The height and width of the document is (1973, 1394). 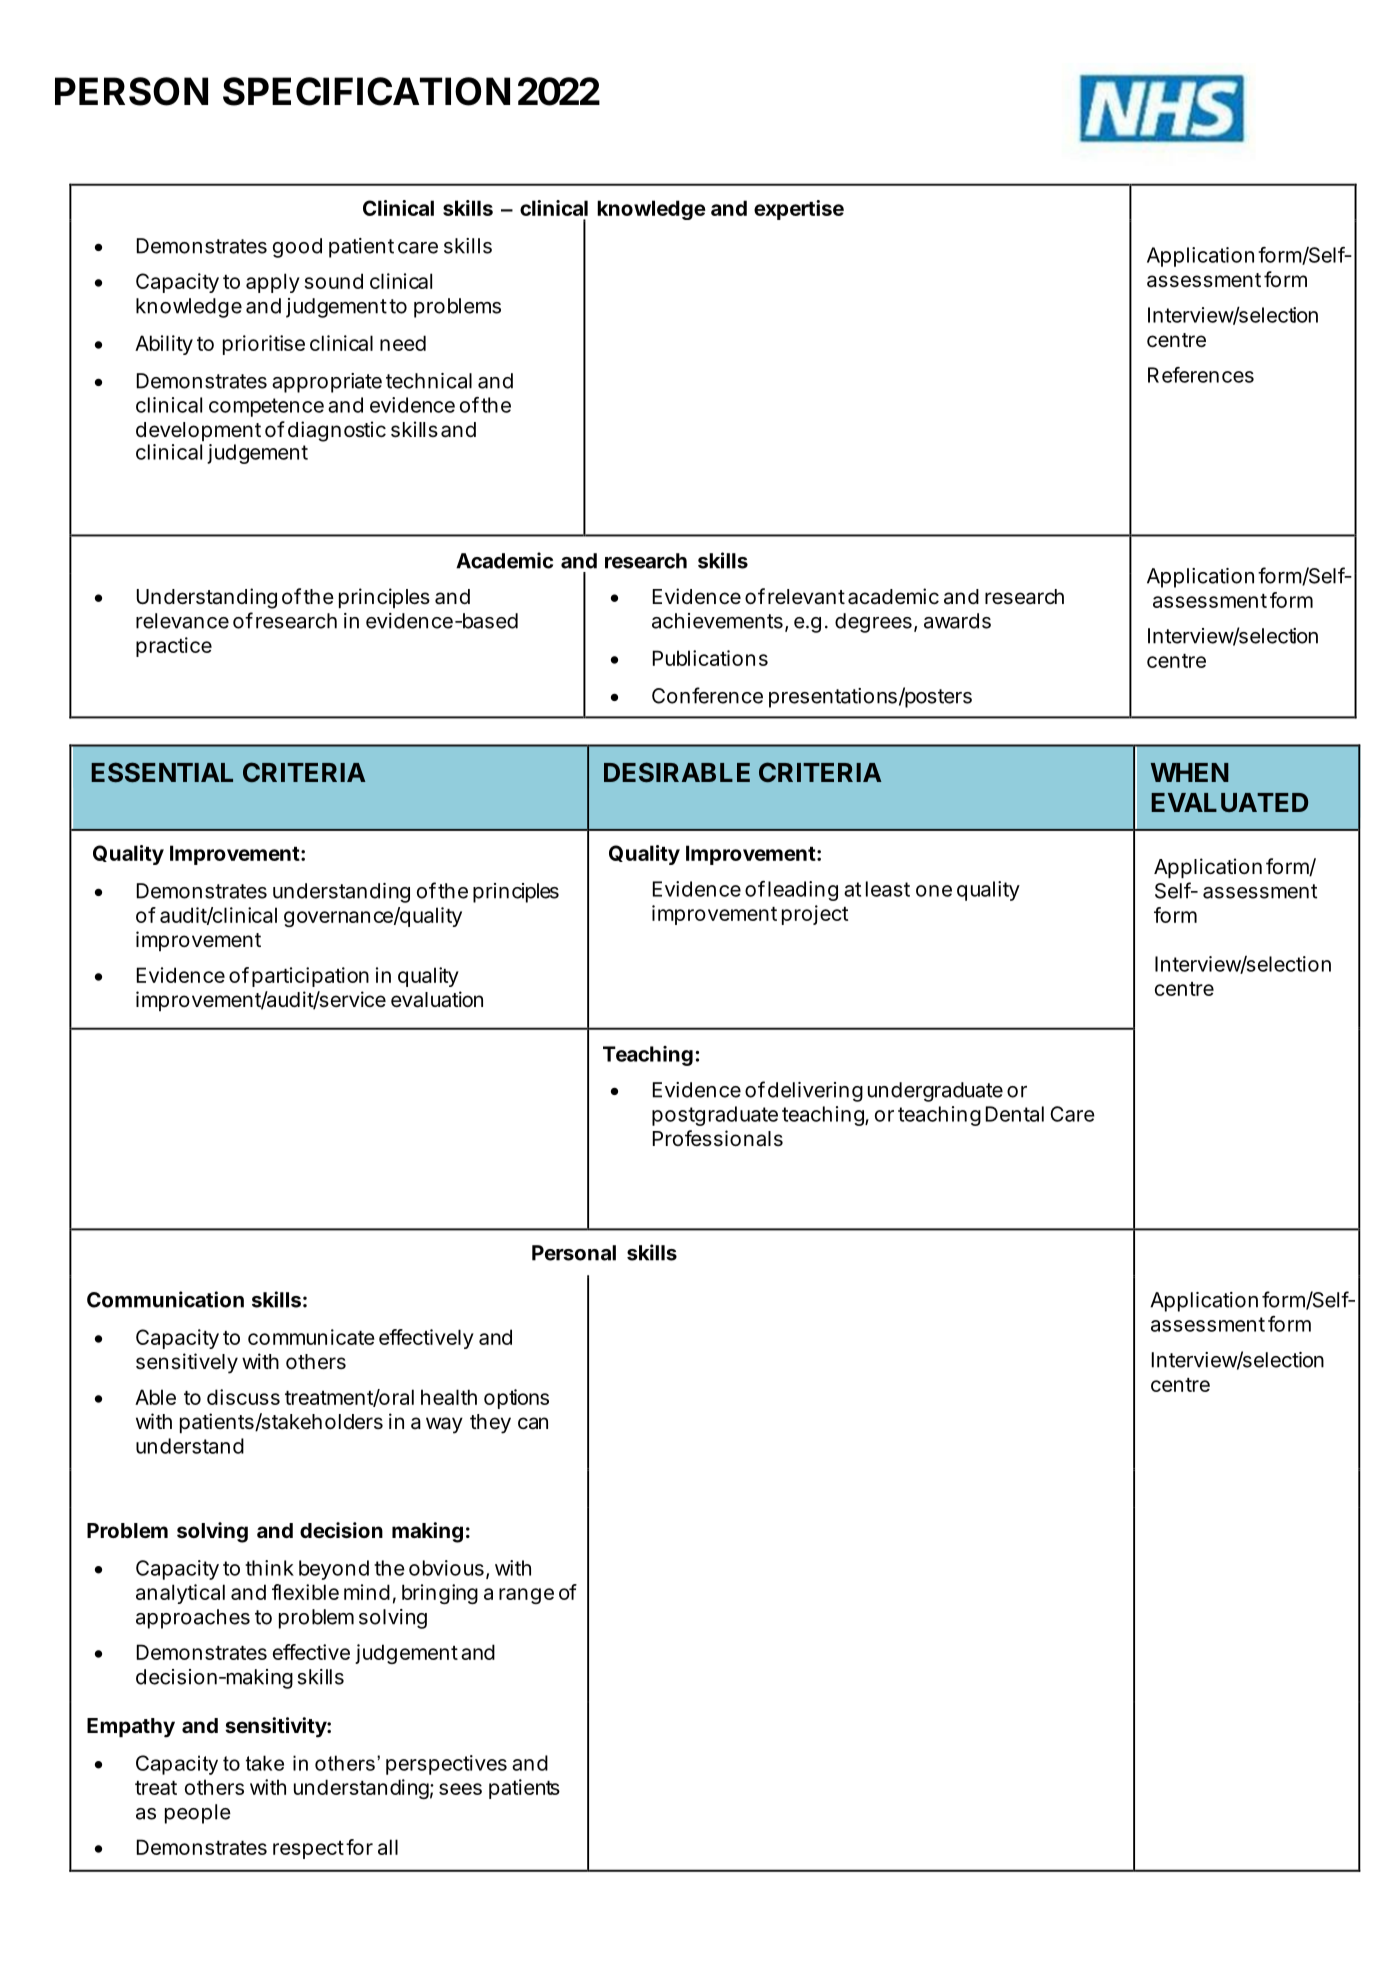 I want to click on range, so click(x=526, y=1596).
